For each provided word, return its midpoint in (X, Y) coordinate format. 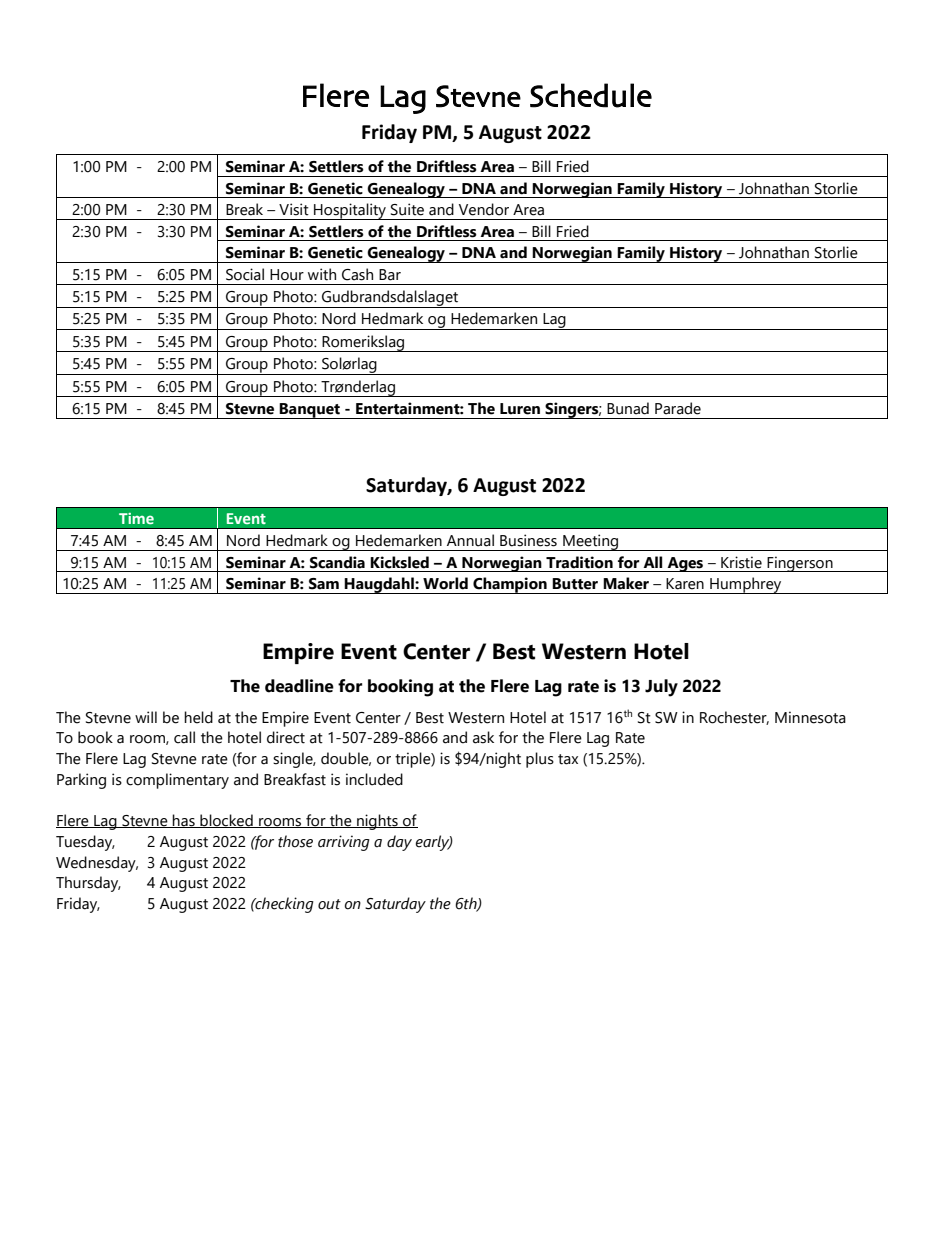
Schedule (591, 95)
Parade (678, 408)
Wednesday (97, 864)
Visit (294, 209)
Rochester (734, 718)
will (146, 717)
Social (245, 274)
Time (136, 518)
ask (483, 737)
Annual (470, 540)
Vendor (484, 209)
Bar (390, 275)
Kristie (741, 562)
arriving (344, 843)
